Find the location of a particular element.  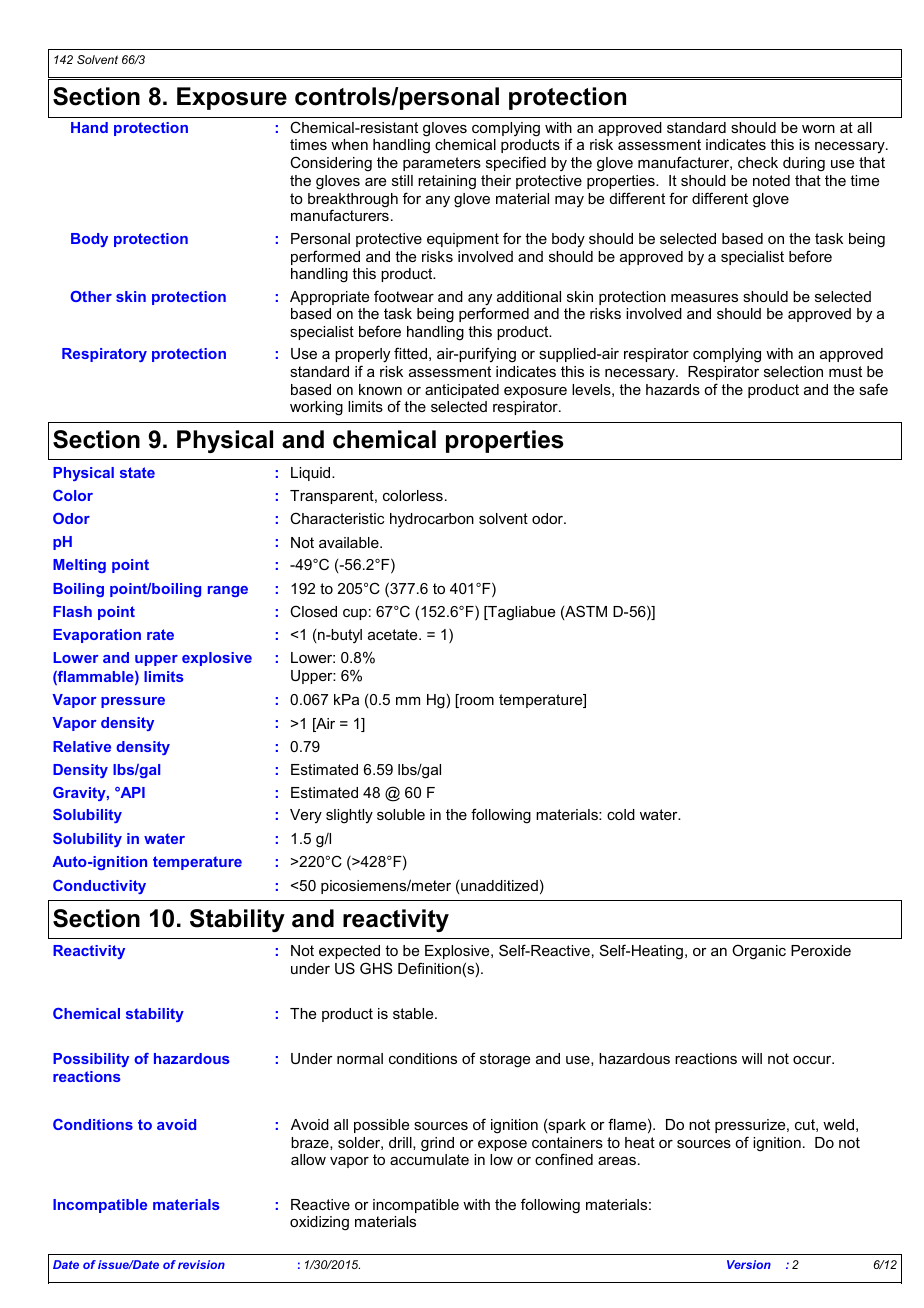

stable is located at coordinates (414, 1013).
